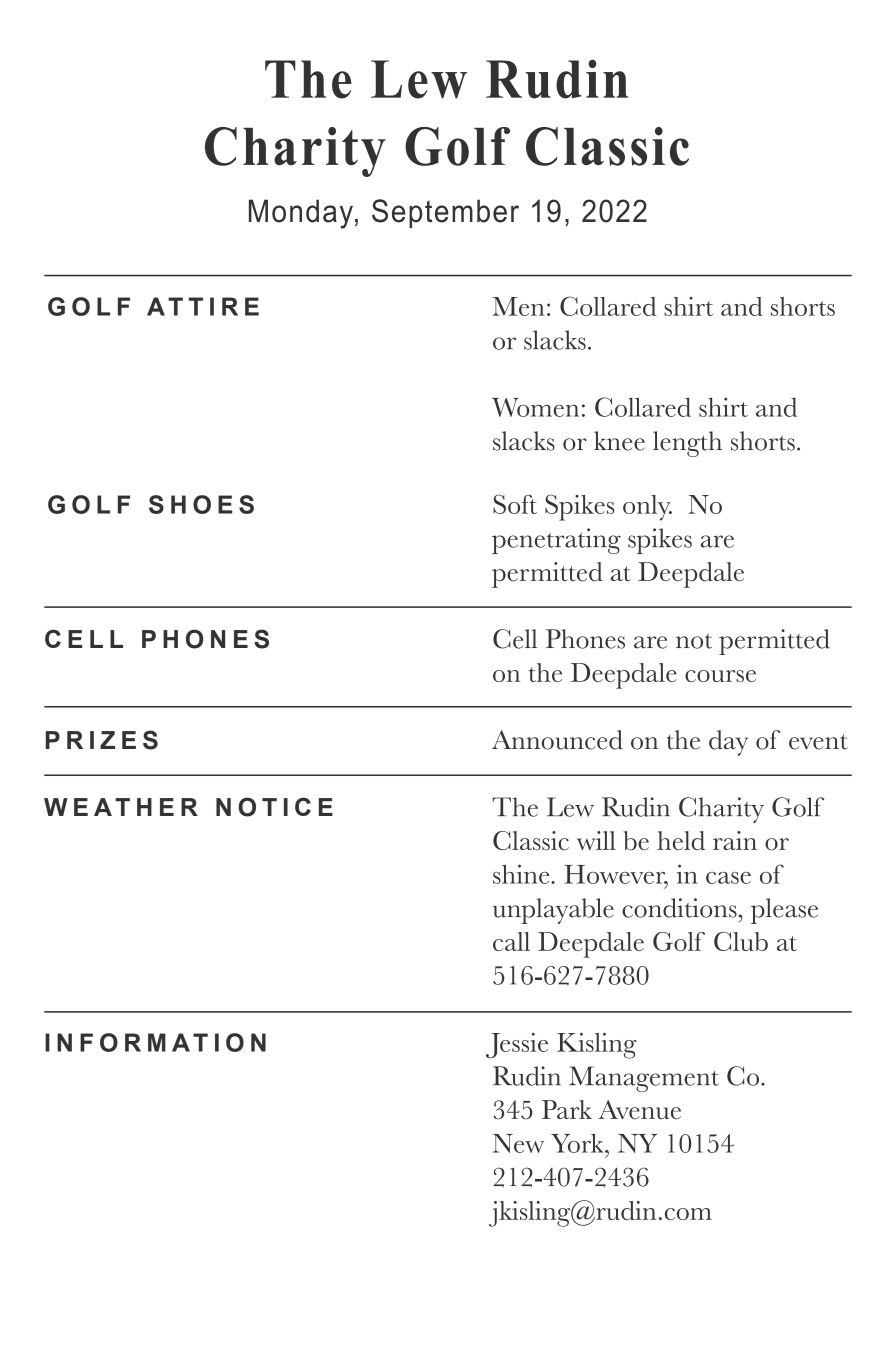 This screenshot has height=1345, width=896. I want to click on September, so click(445, 213).
